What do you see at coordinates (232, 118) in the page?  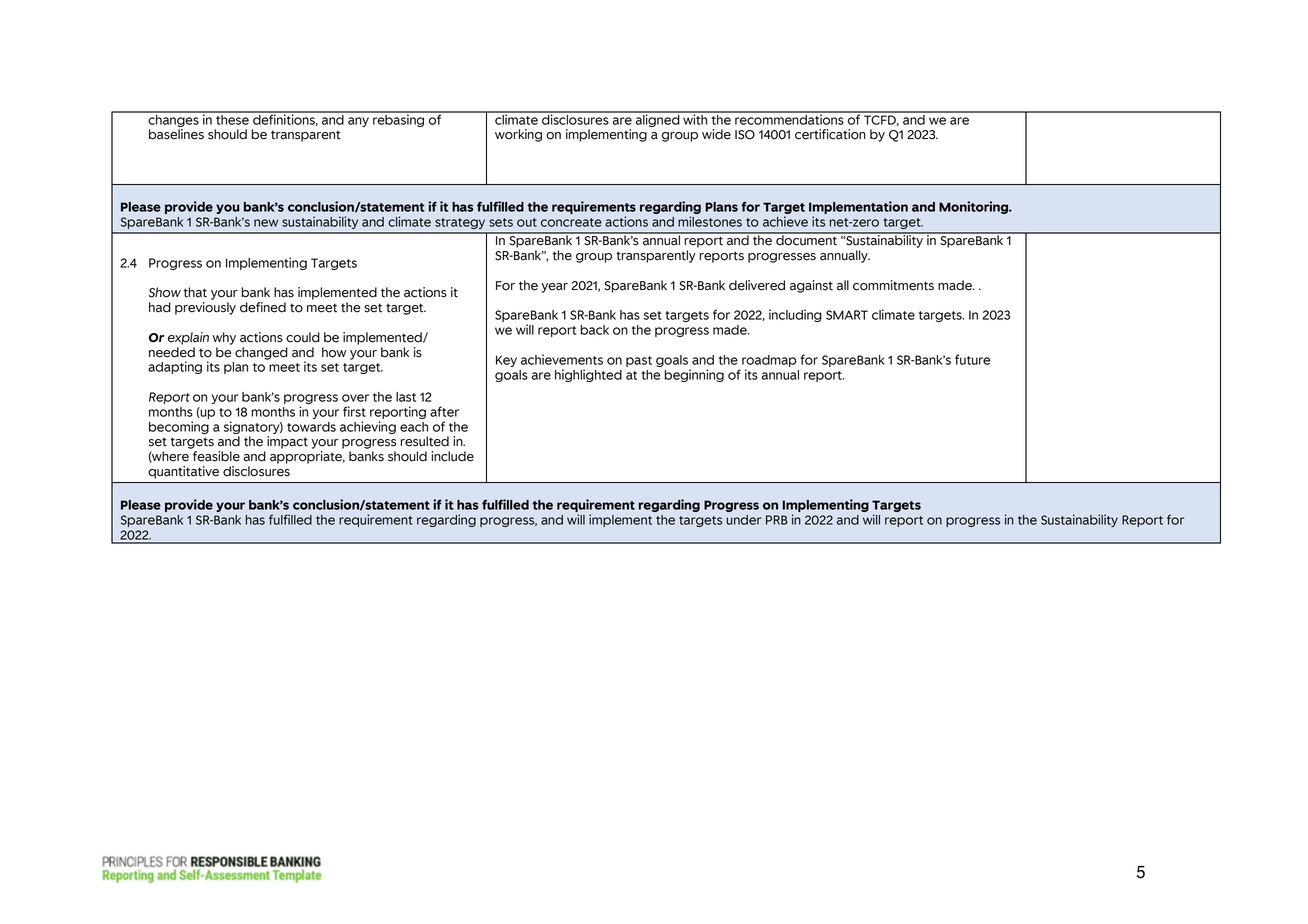 I see `these` at bounding box center [232, 118].
